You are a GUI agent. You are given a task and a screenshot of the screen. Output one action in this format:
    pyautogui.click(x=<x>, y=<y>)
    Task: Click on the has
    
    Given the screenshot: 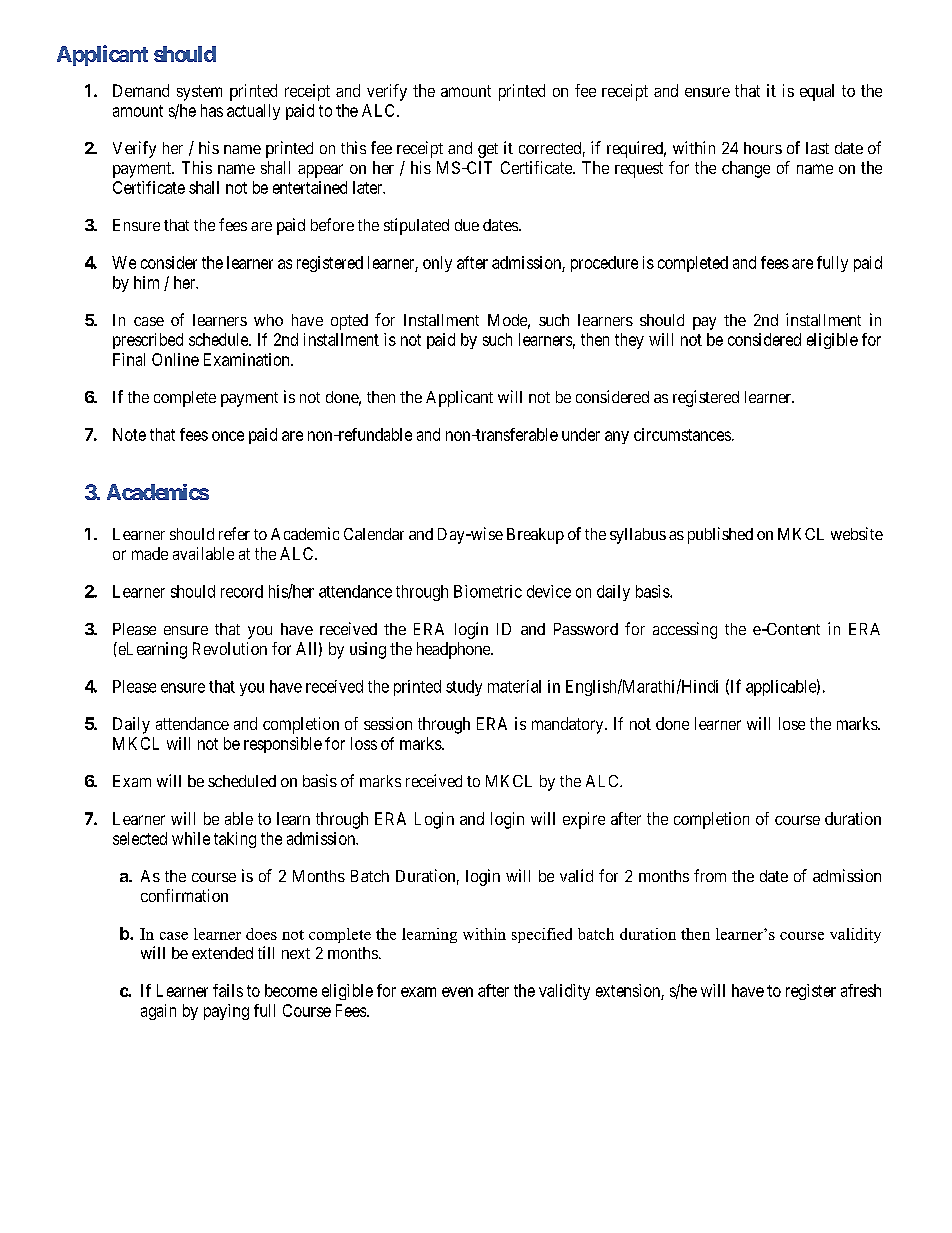 What is the action you would take?
    pyautogui.click(x=212, y=110)
